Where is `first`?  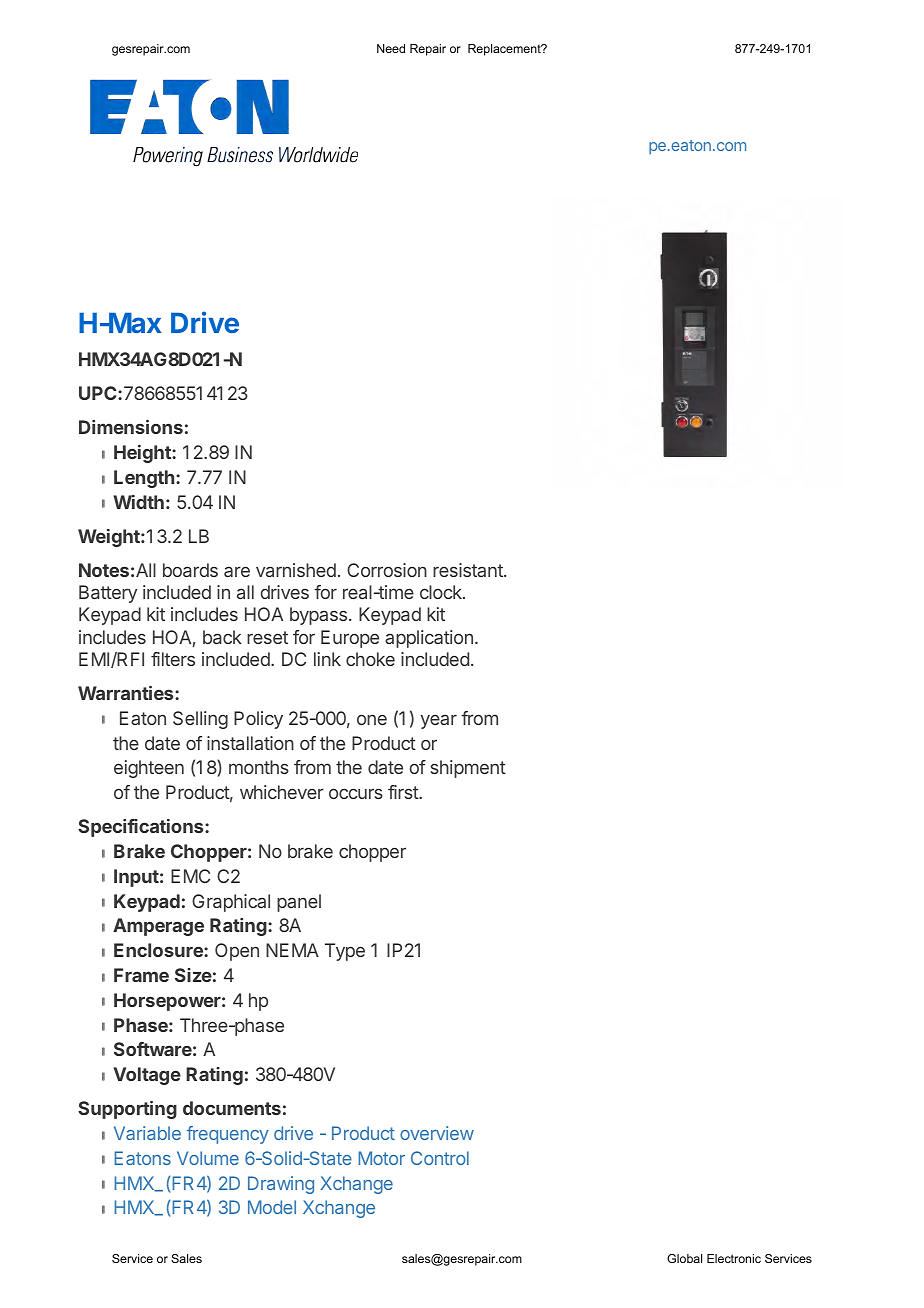
first is located at coordinates (404, 792).
